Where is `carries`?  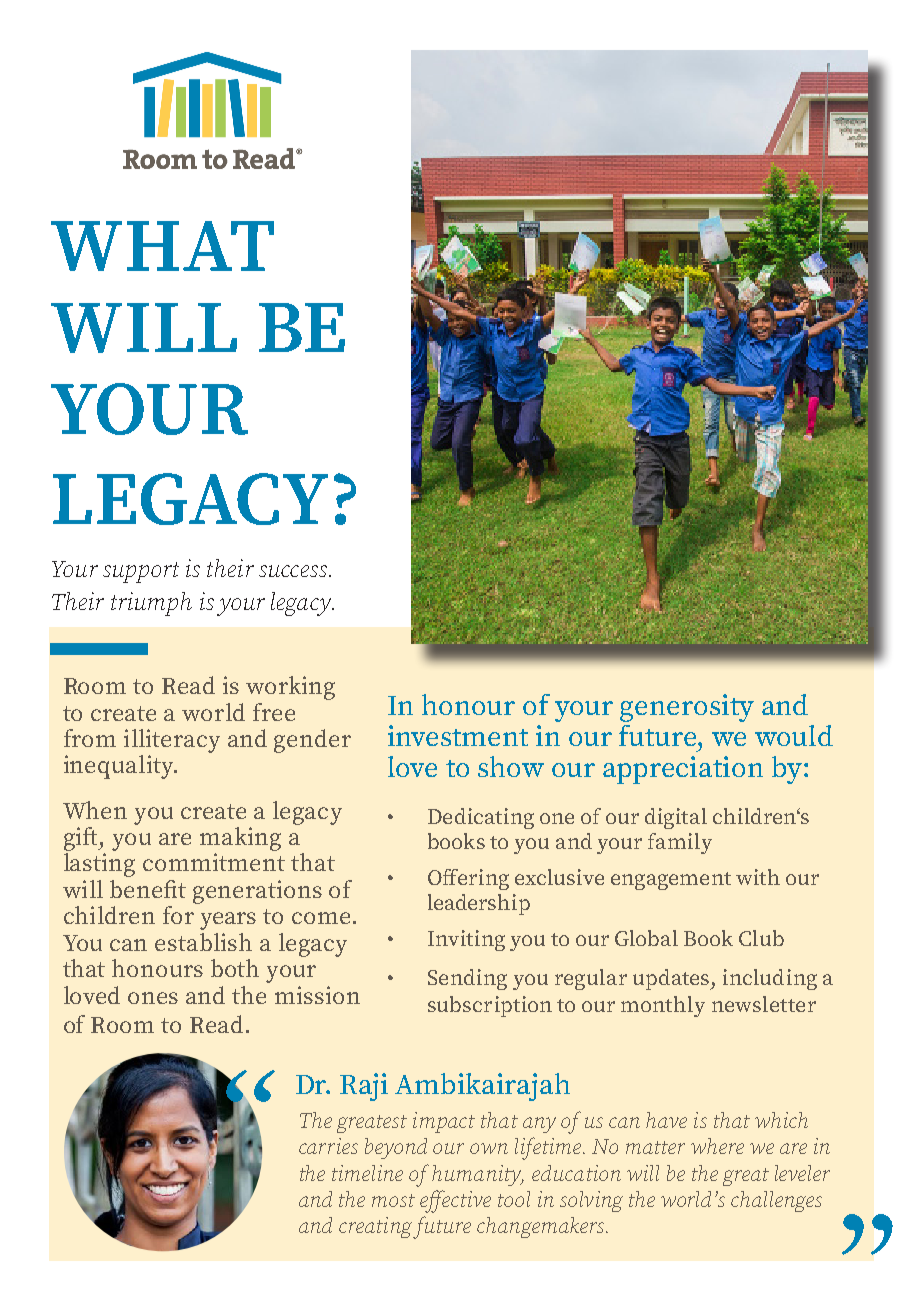
carries is located at coordinates (328, 1146).
